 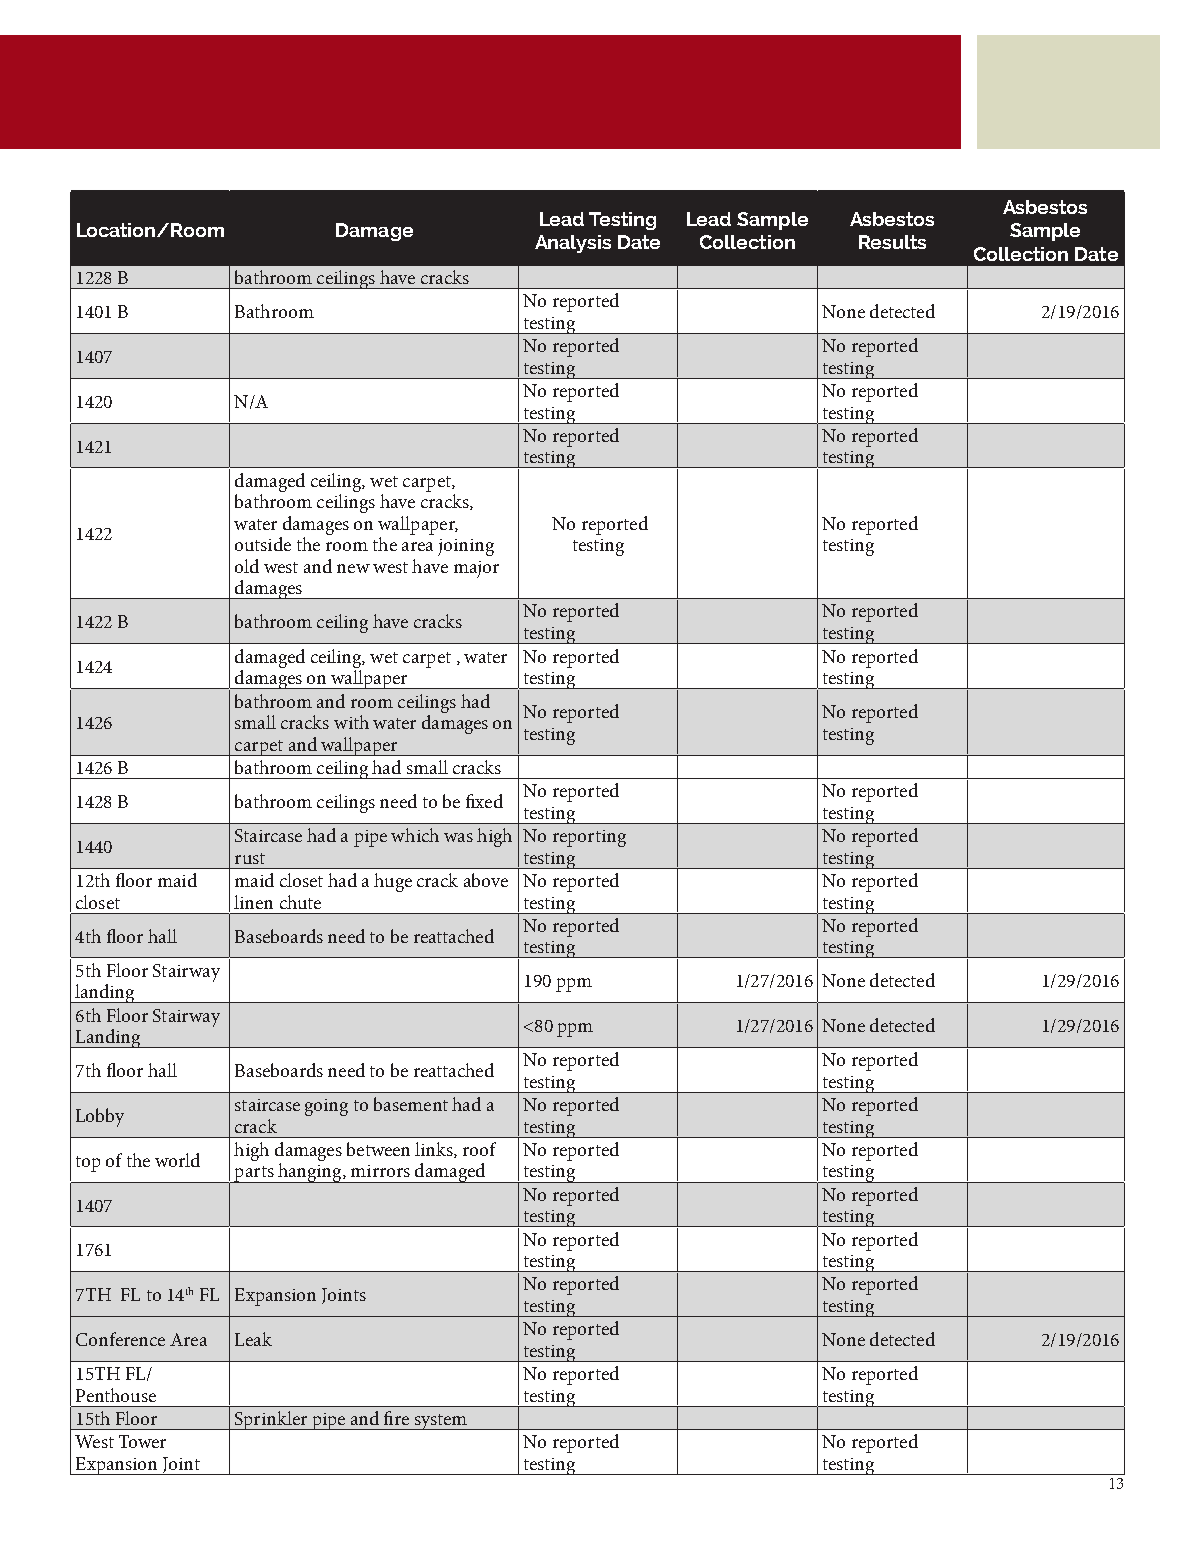 I want to click on Results, so click(x=892, y=242).
